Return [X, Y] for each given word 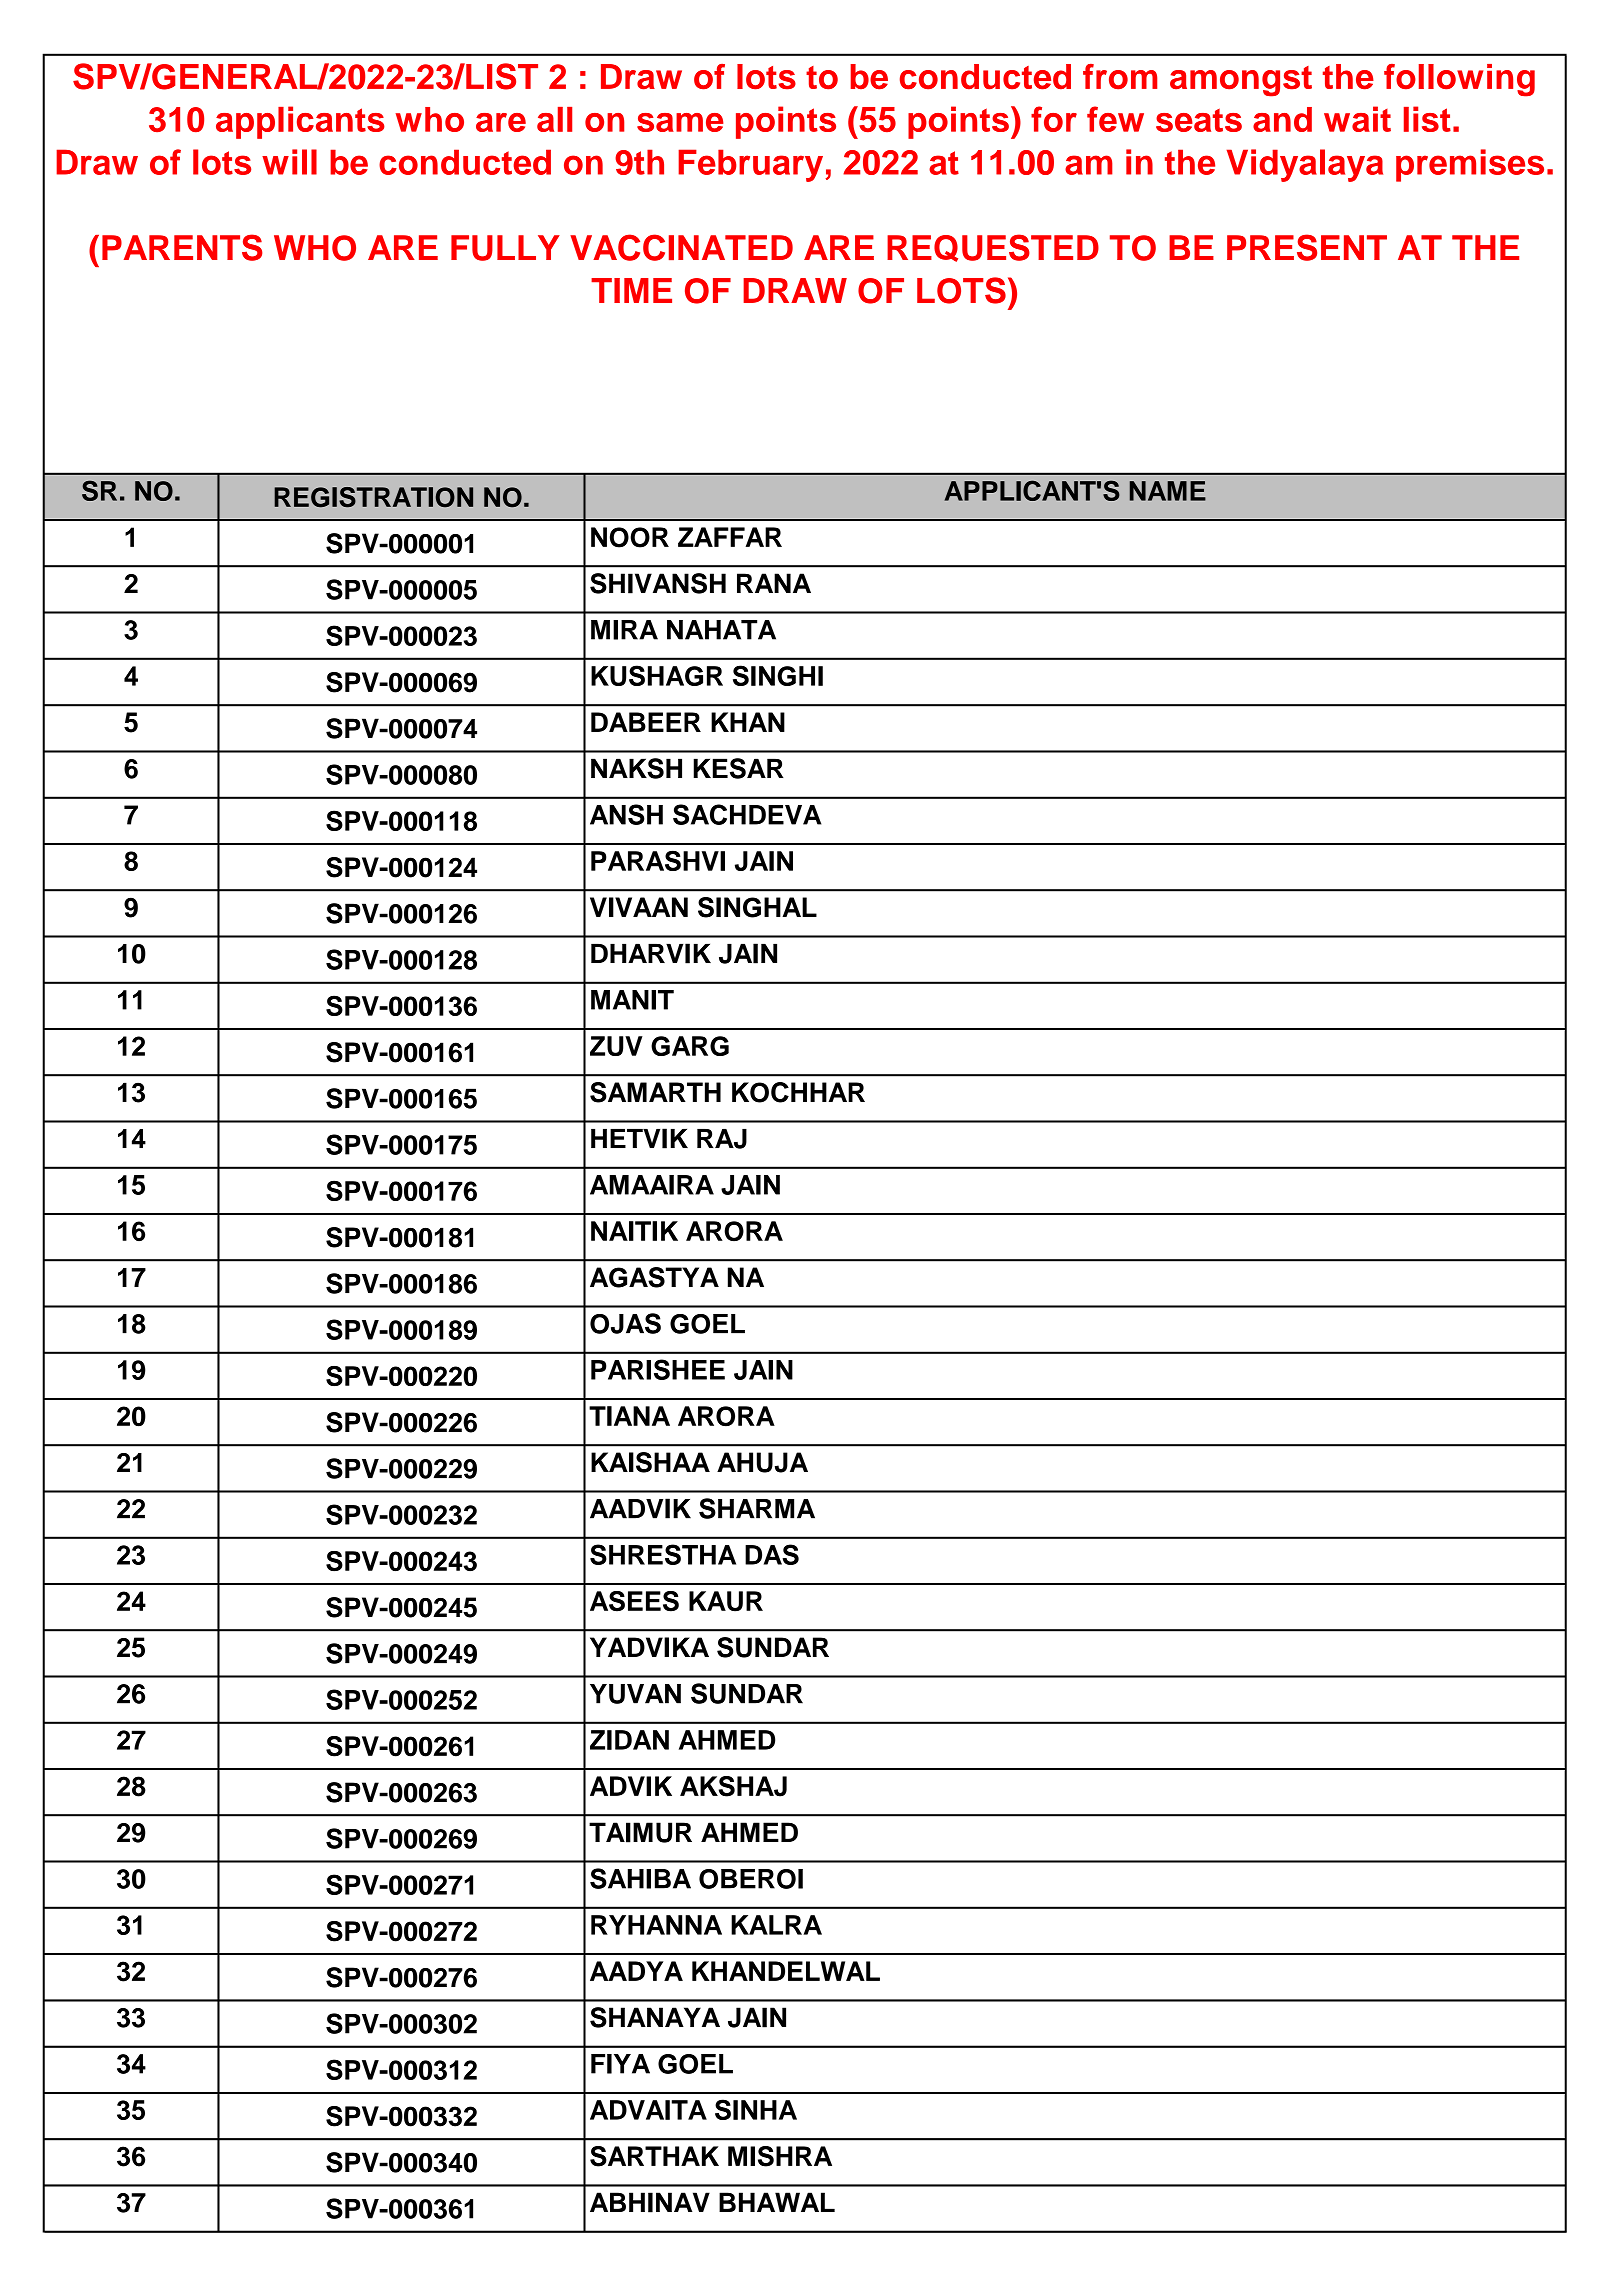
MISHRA [780, 2156]
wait [1357, 119]
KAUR [726, 1601]
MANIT [632, 1000]
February [750, 165]
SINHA [756, 2109]
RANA [774, 583]
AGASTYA [654, 1277]
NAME [1168, 491]
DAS [772, 1554]
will [289, 162]
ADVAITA [648, 2110]
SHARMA [757, 1508]
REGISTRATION [373, 497]
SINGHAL [757, 907]
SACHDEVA [747, 814]
